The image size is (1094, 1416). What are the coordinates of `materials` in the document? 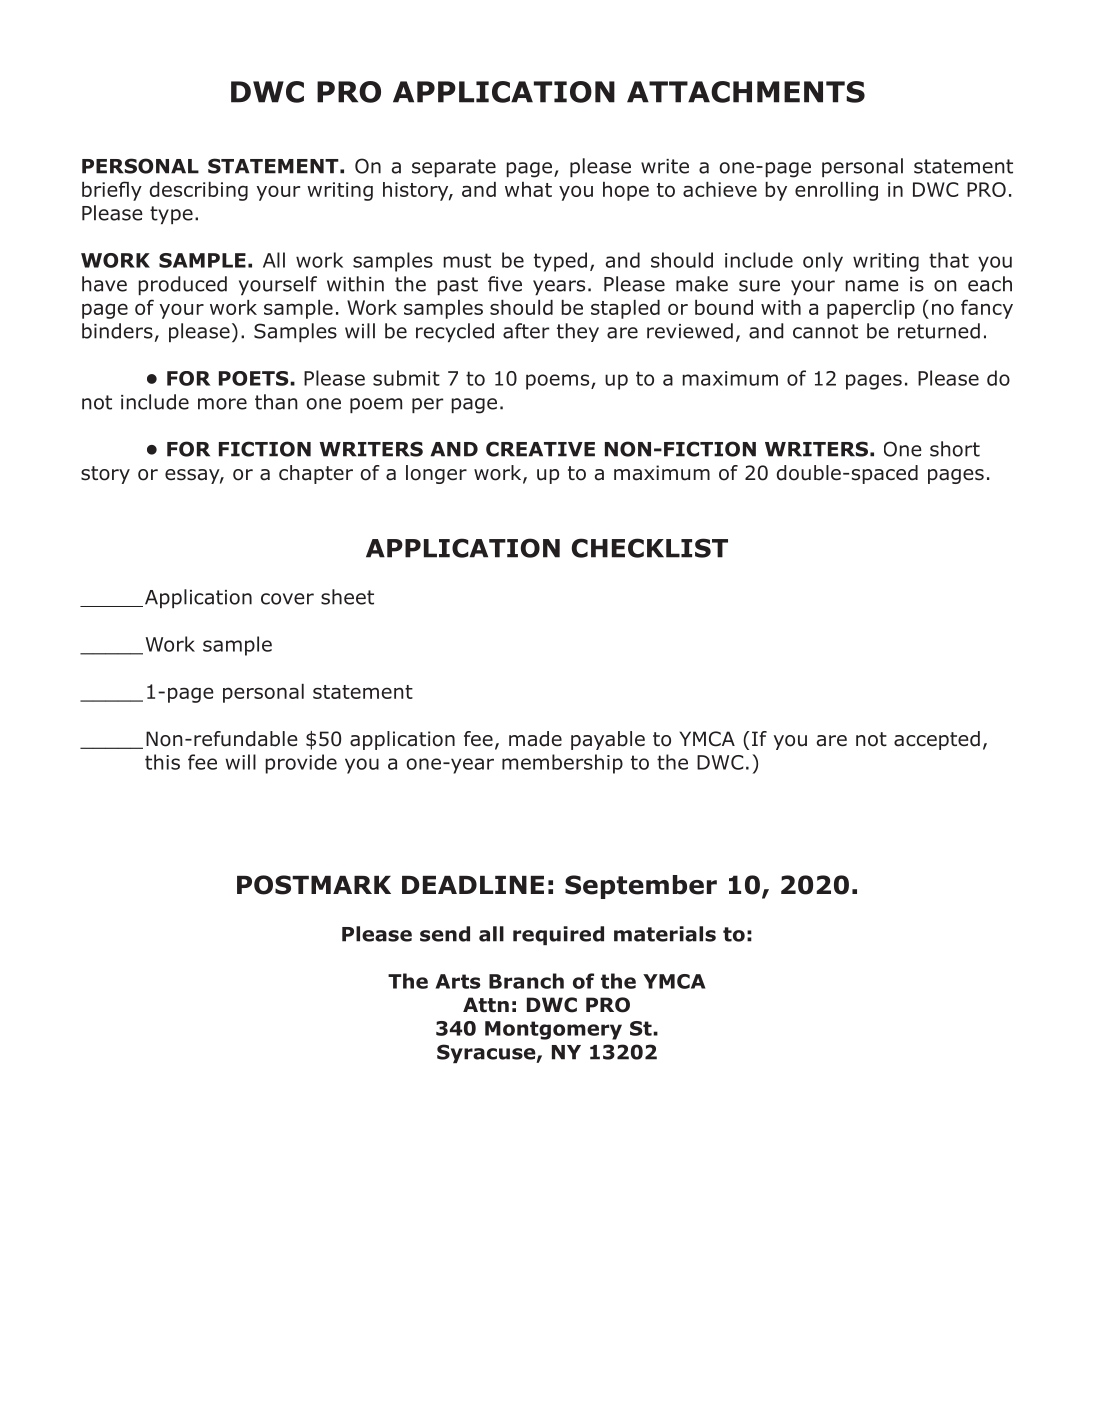 It's located at (665, 934).
